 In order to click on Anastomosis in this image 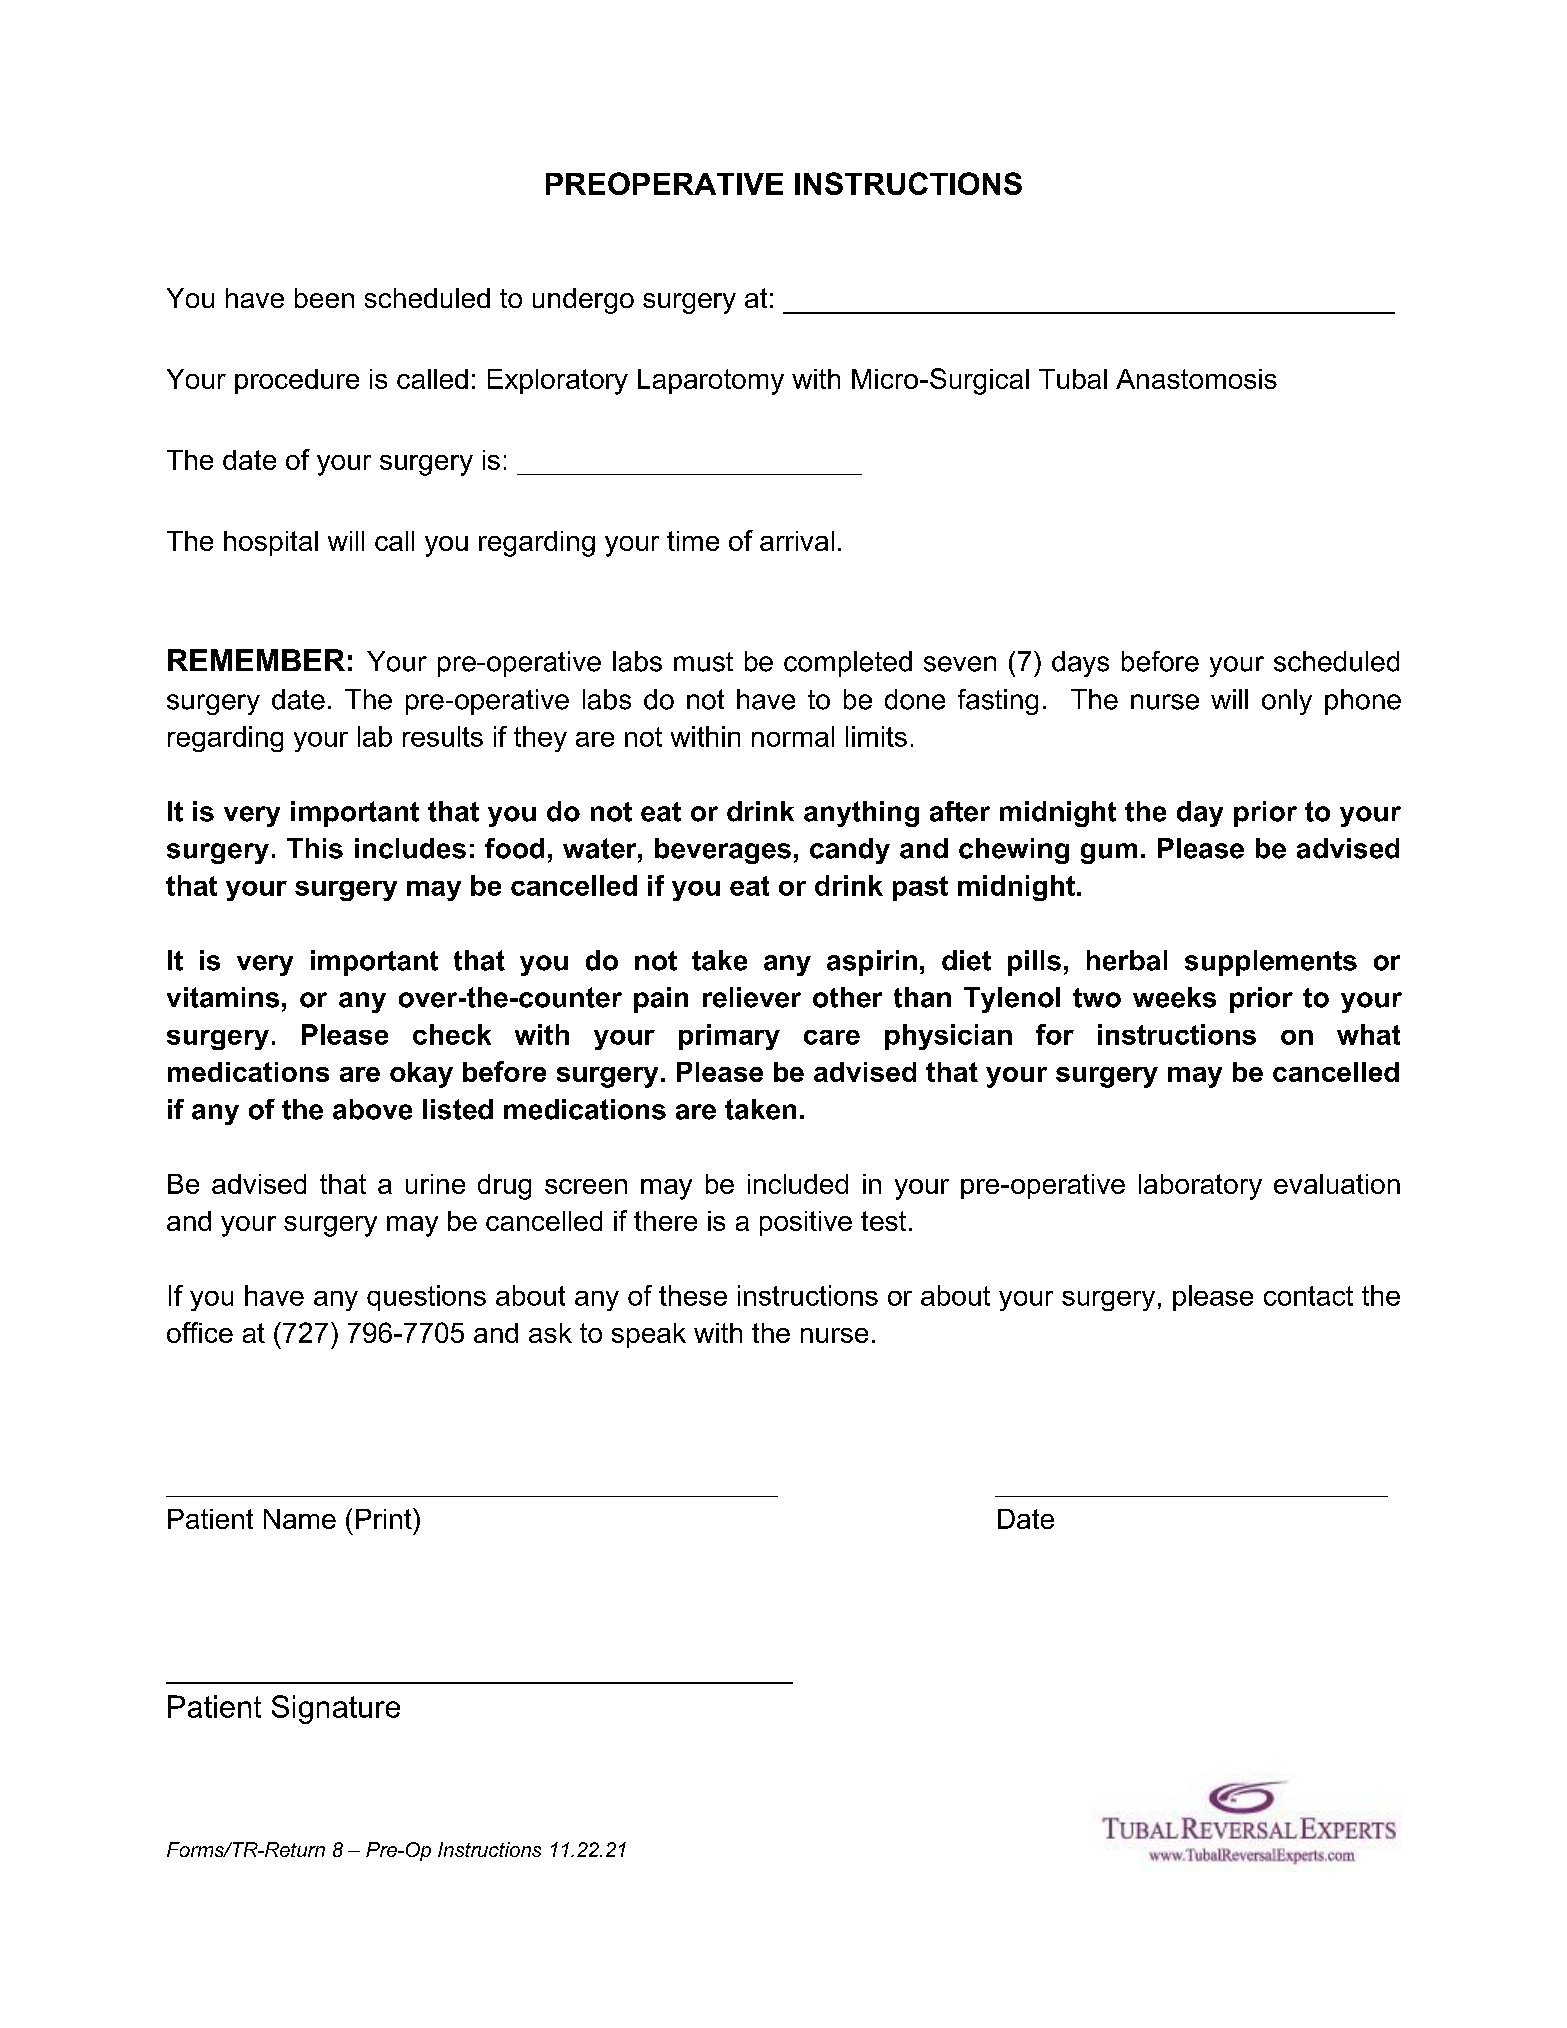, I will do `click(1196, 379)`.
